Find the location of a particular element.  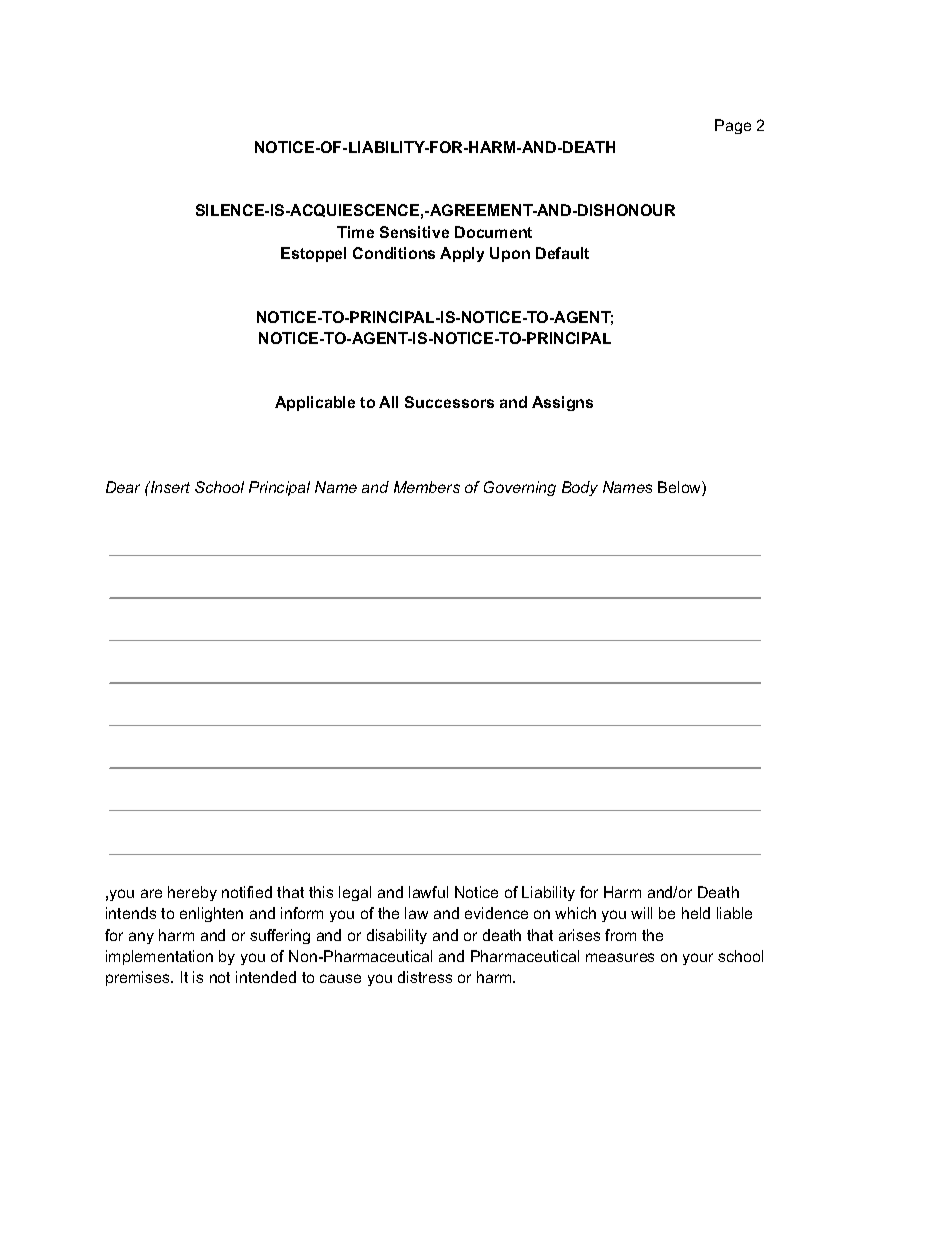

Estoppel is located at coordinates (313, 254).
